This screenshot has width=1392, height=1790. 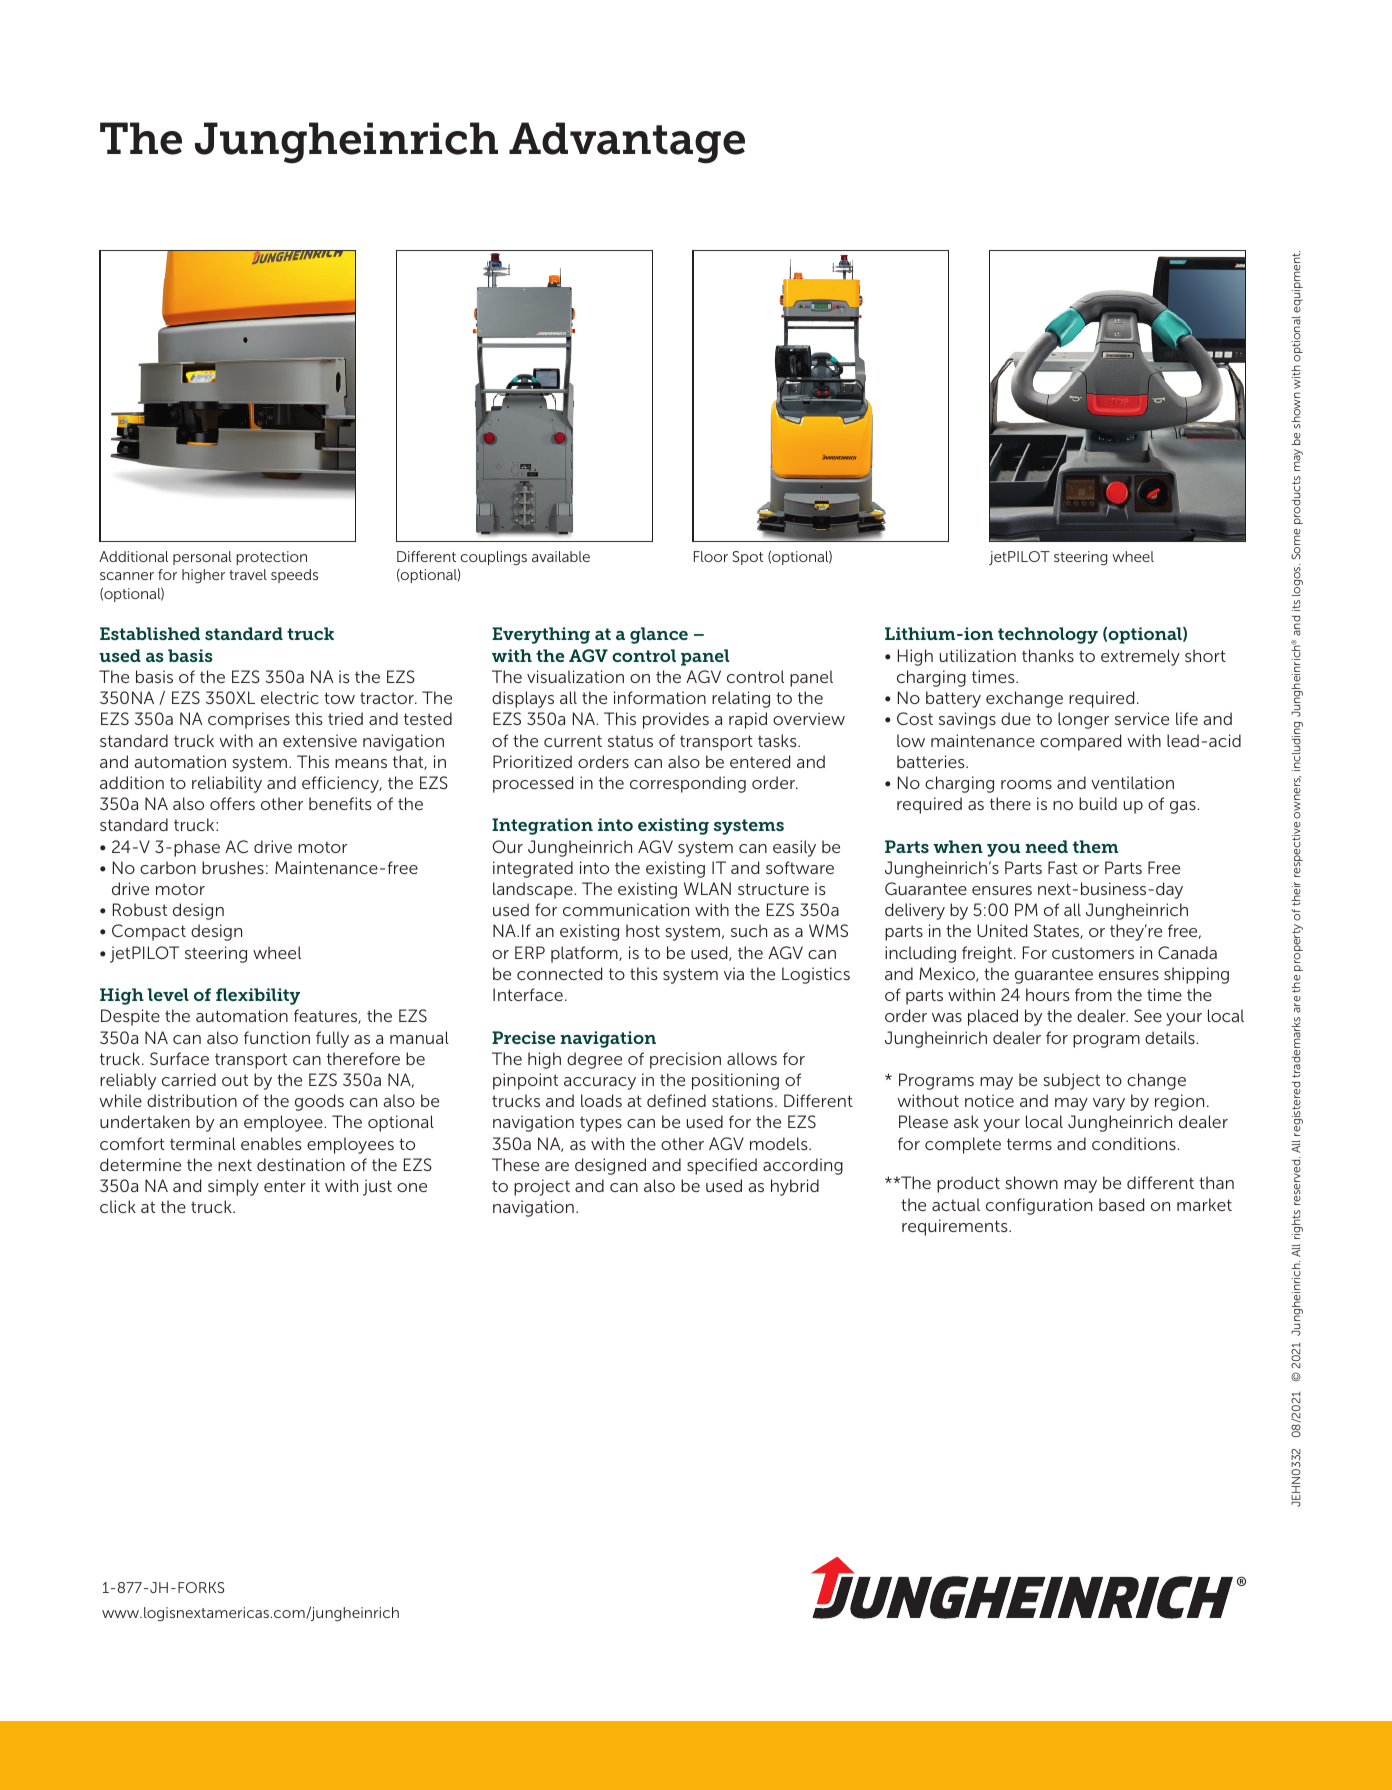 I want to click on Floor, so click(x=711, y=556).
